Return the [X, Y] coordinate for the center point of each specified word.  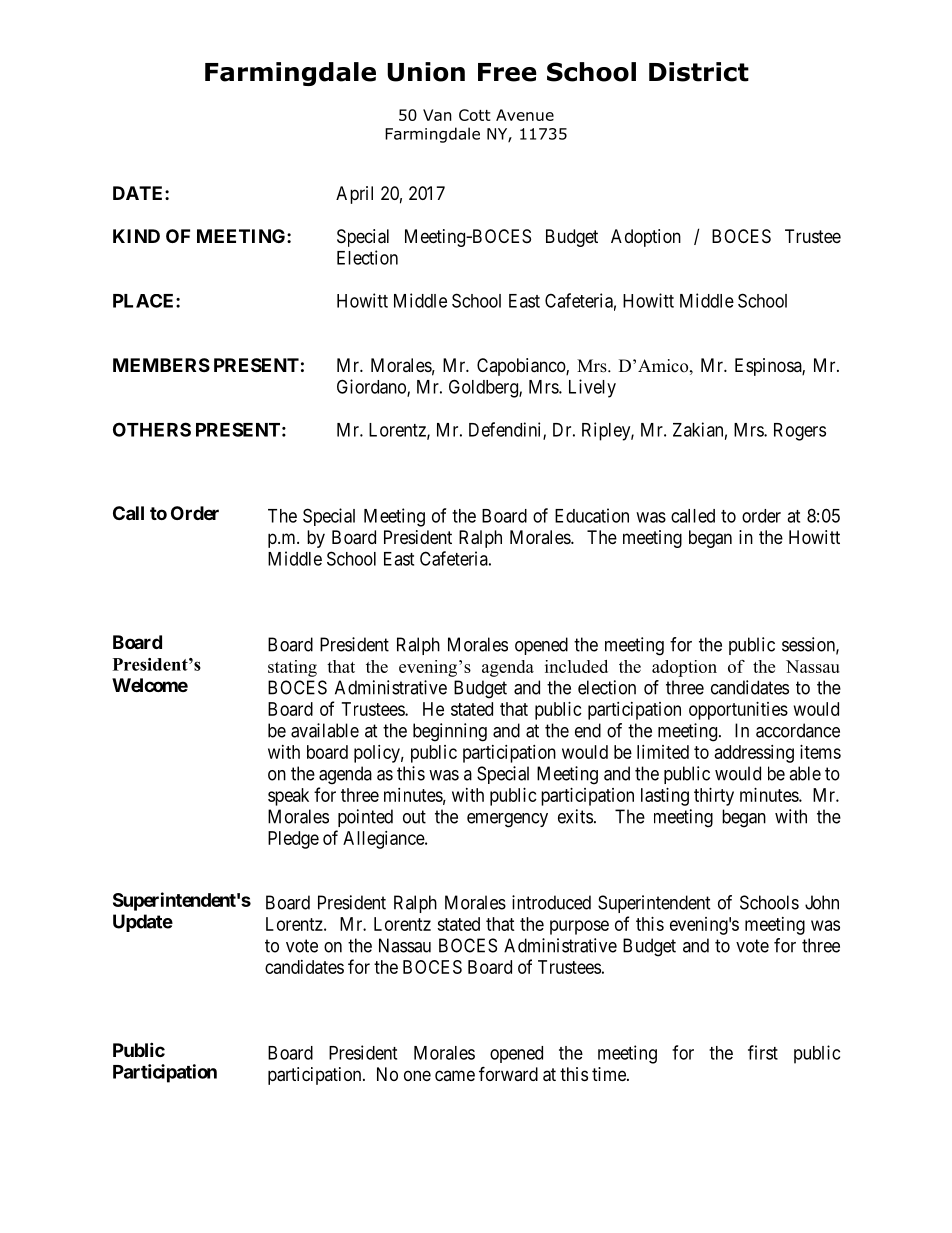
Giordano [372, 387]
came [455, 1075]
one [417, 1075]
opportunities [738, 711]
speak [288, 797]
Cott [475, 115]
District [699, 72]
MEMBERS [161, 365]
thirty [714, 797]
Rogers [800, 432]
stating [292, 668]
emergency [507, 820]
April [354, 195]
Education [592, 515]
